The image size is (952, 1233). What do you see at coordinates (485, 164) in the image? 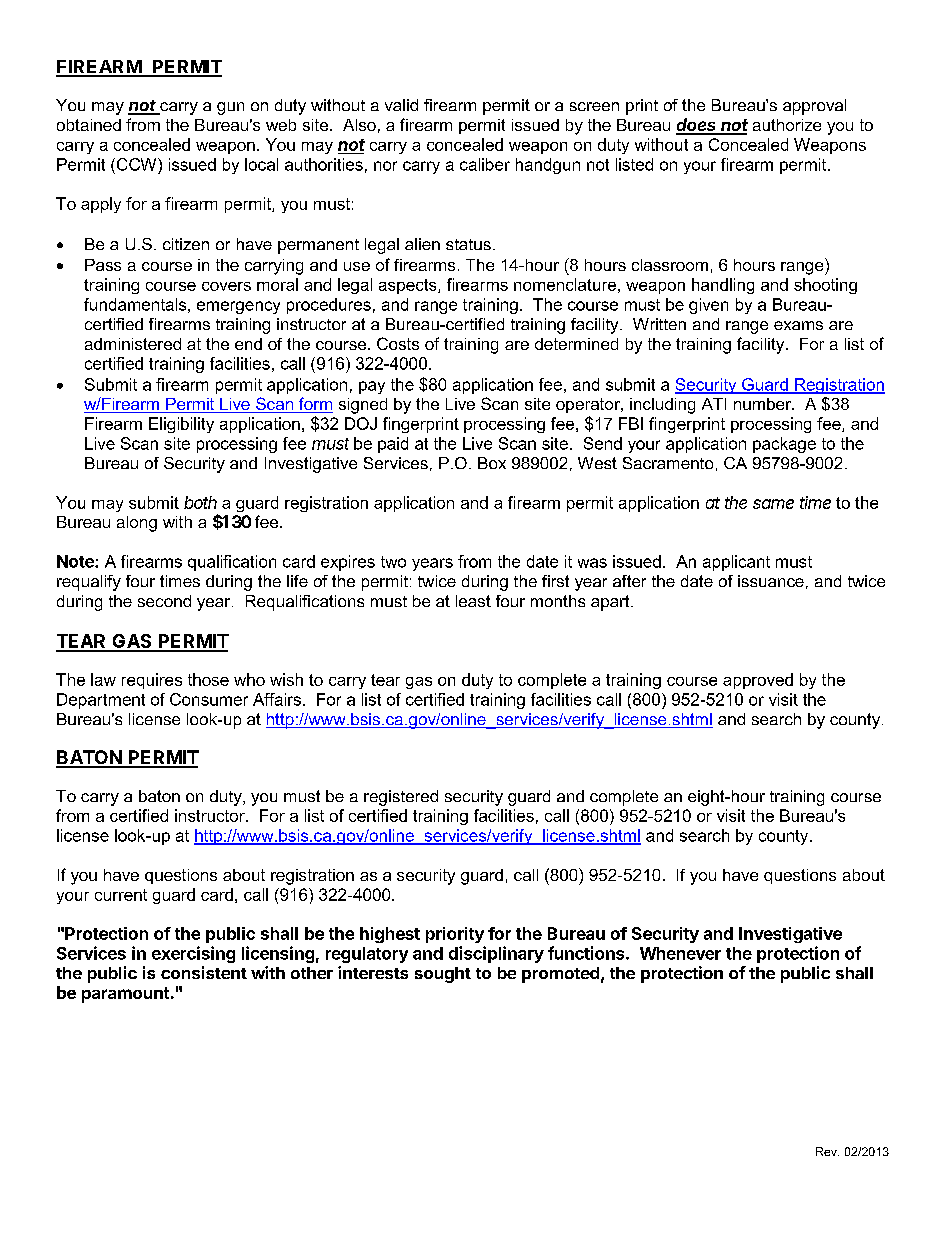
I see `caliber` at bounding box center [485, 164].
